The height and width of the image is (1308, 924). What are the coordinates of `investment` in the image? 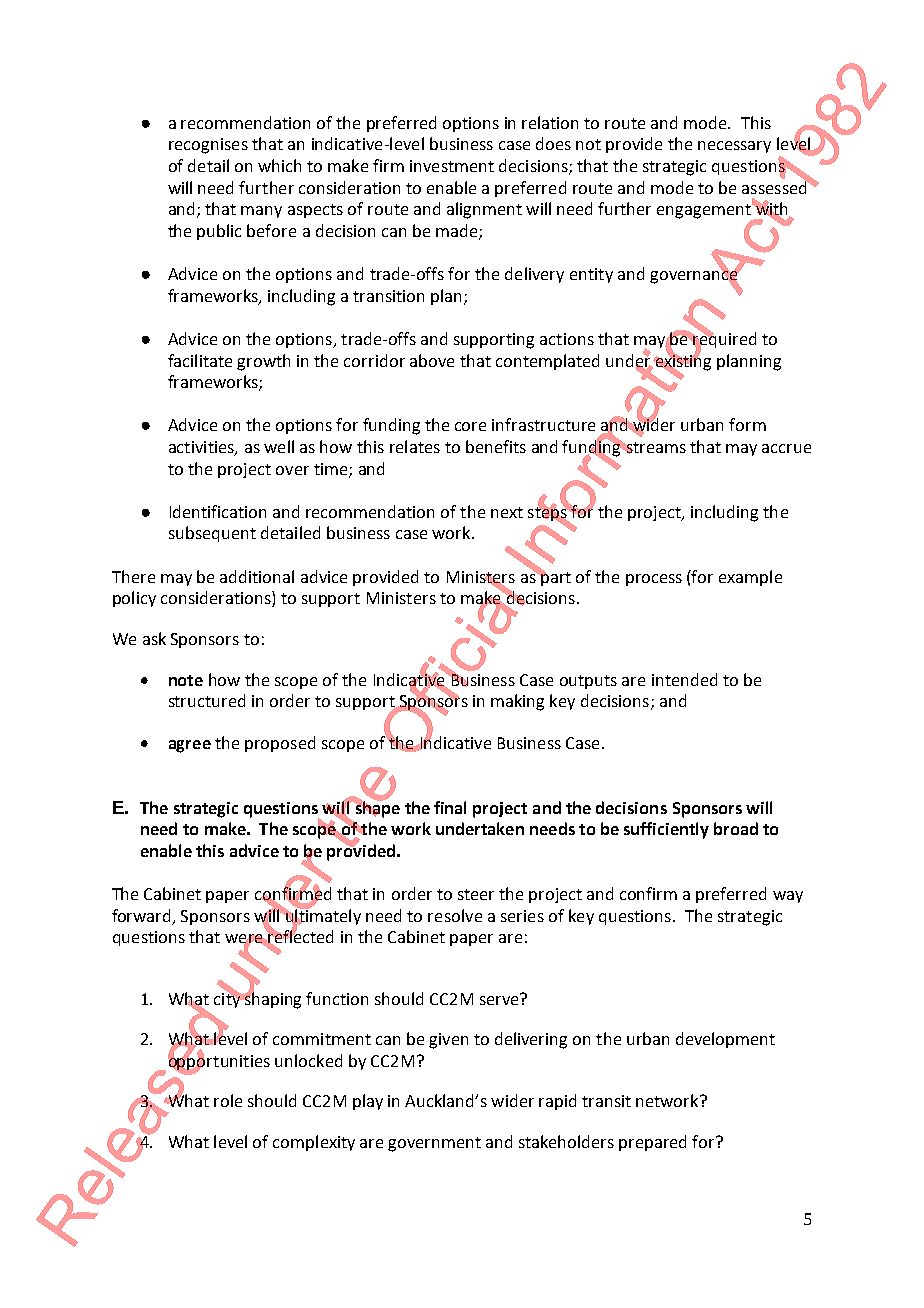 It's located at (452, 166).
